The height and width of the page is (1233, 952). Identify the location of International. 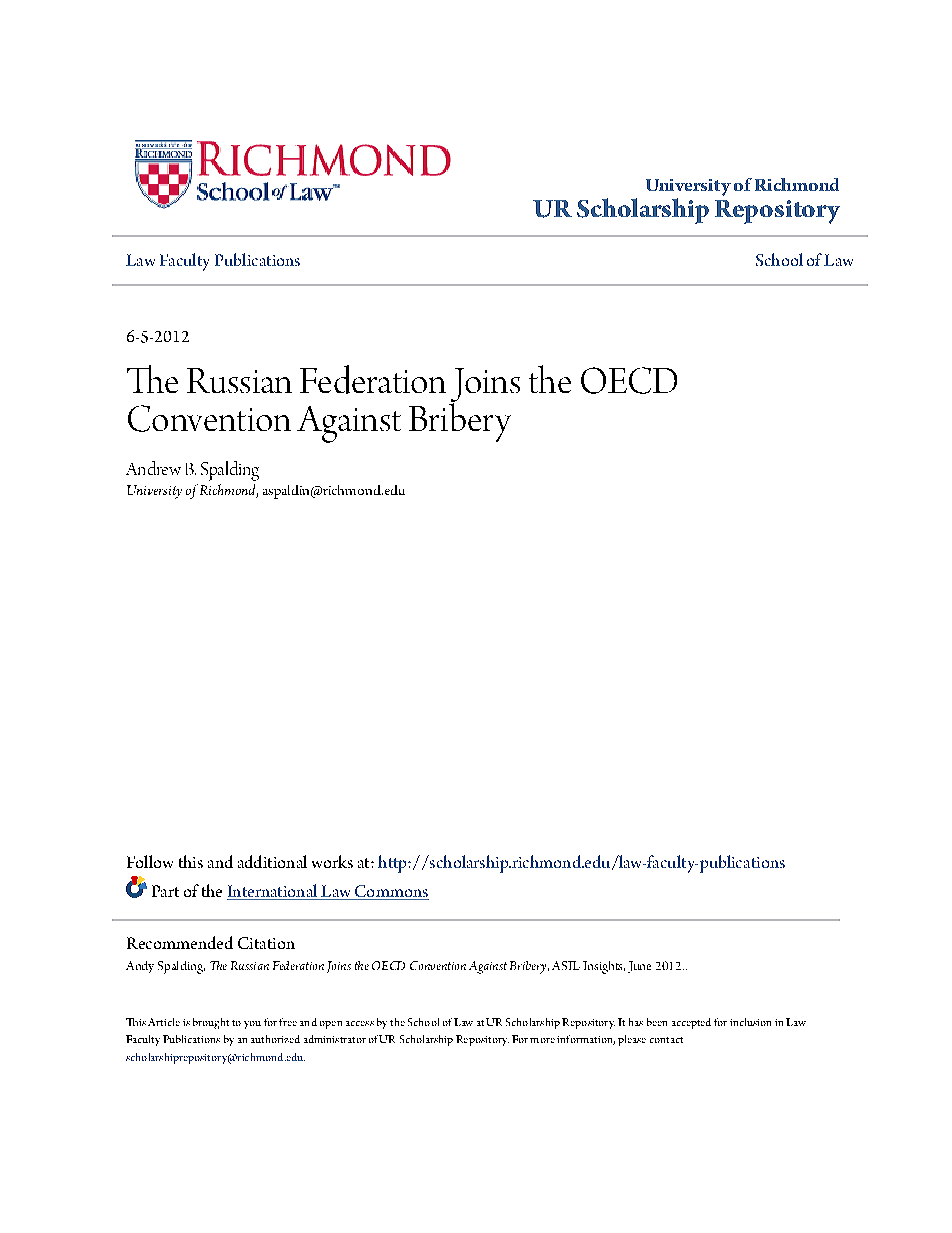
(273, 892).
